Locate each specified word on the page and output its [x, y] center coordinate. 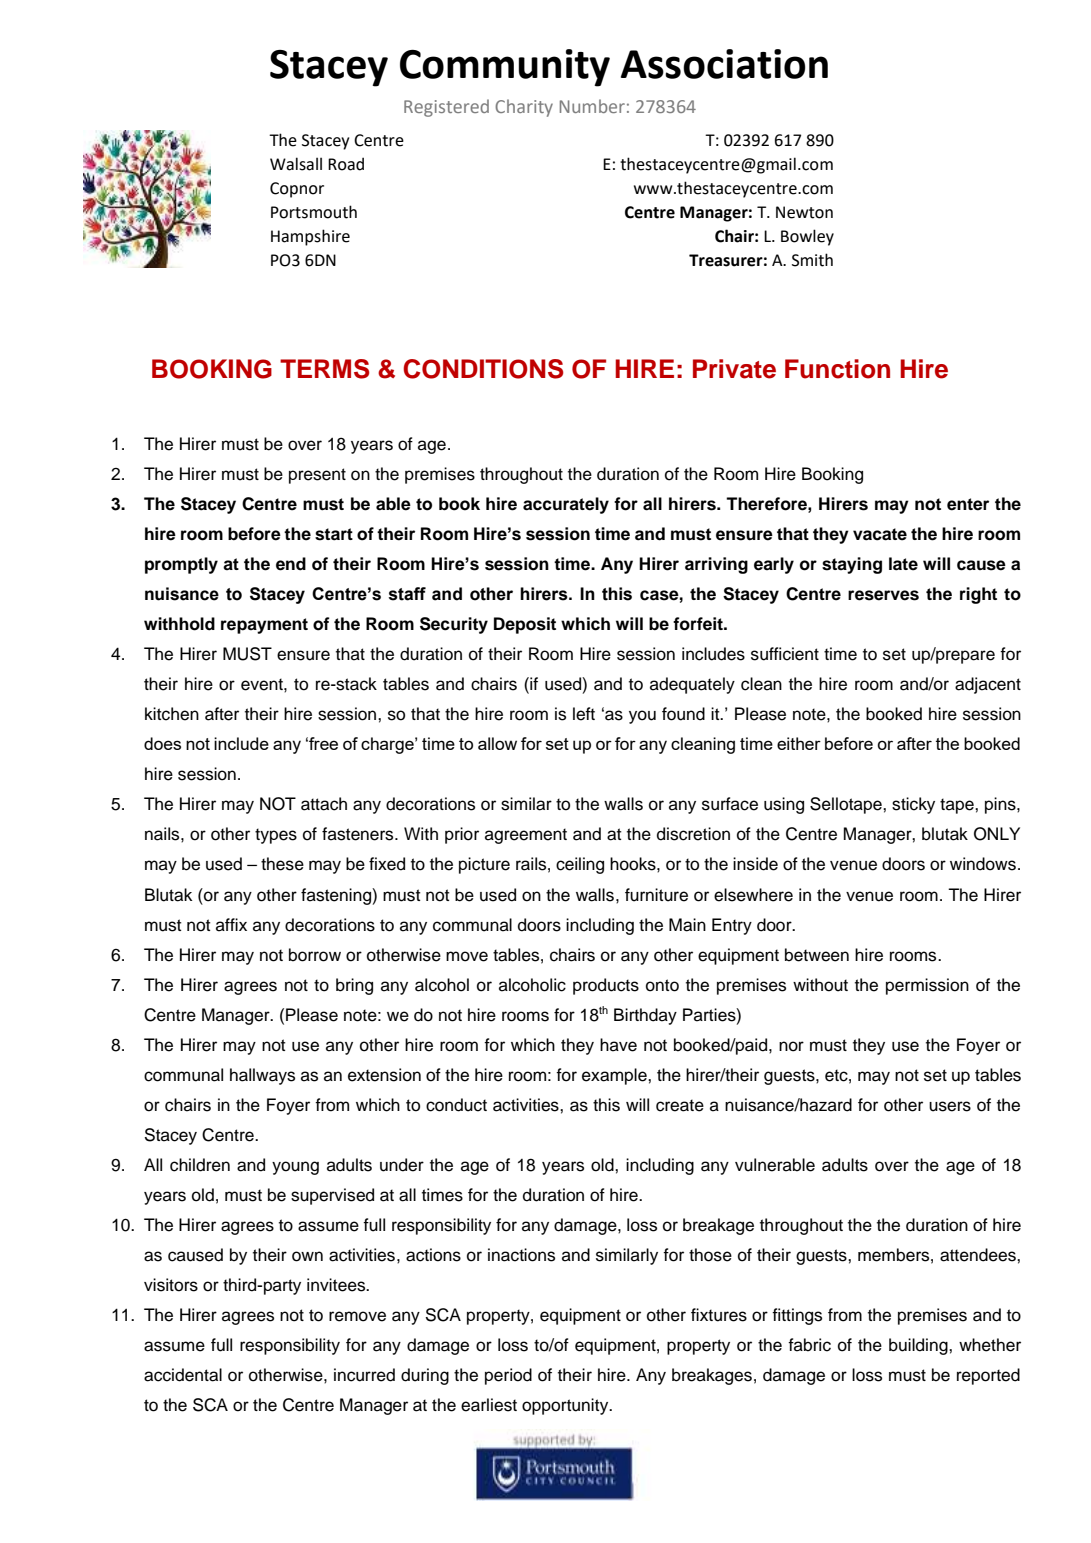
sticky [913, 805]
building [919, 1346]
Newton [804, 212]
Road [346, 164]
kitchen [172, 714]
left [584, 714]
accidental [183, 1375]
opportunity [566, 1406]
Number [592, 106]
